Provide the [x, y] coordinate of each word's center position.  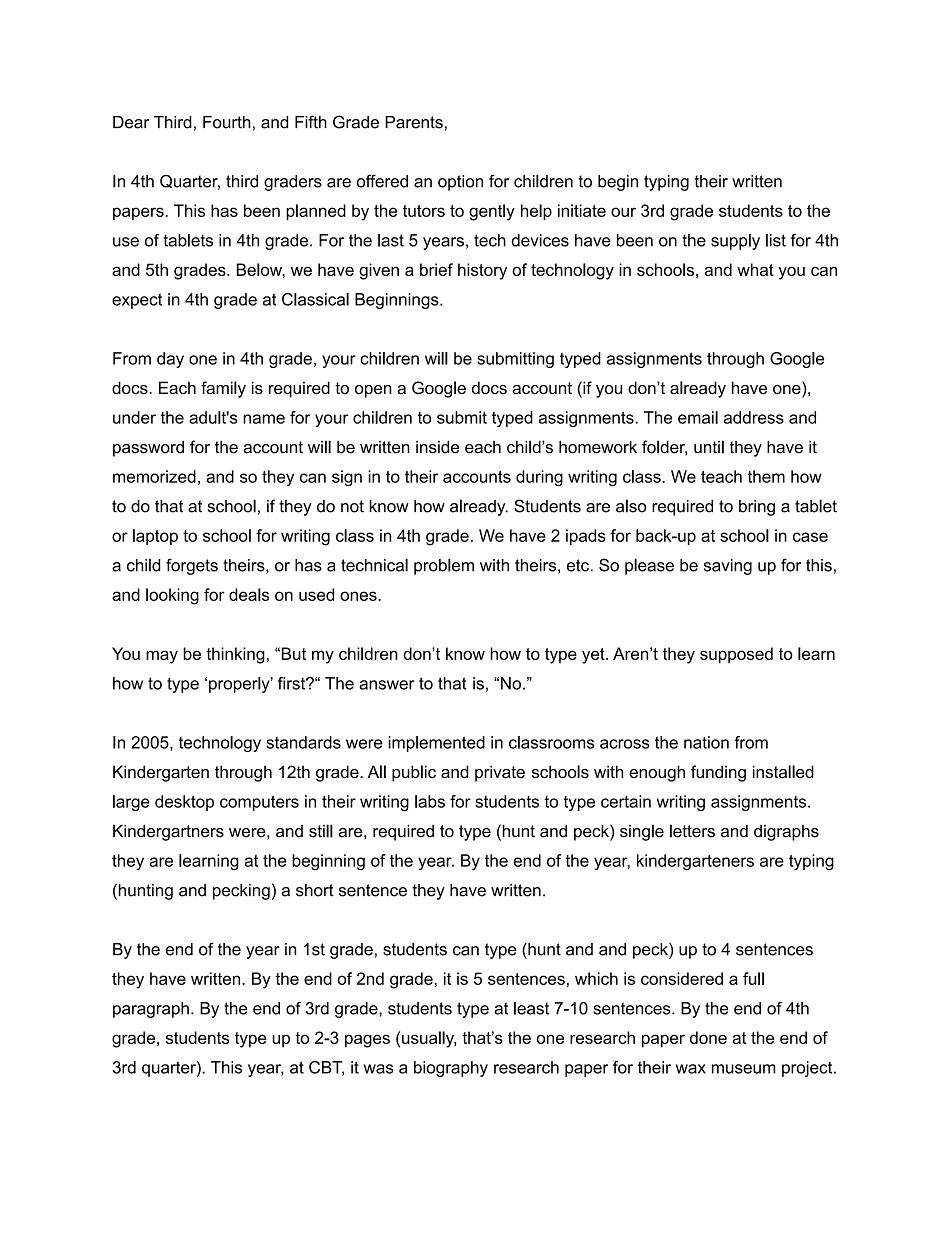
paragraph [151, 1010]
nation [706, 742]
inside [437, 447]
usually [429, 1039]
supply [735, 242]
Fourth [227, 122]
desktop [184, 803]
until [709, 447]
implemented [436, 744]
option [460, 183]
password [148, 449]
